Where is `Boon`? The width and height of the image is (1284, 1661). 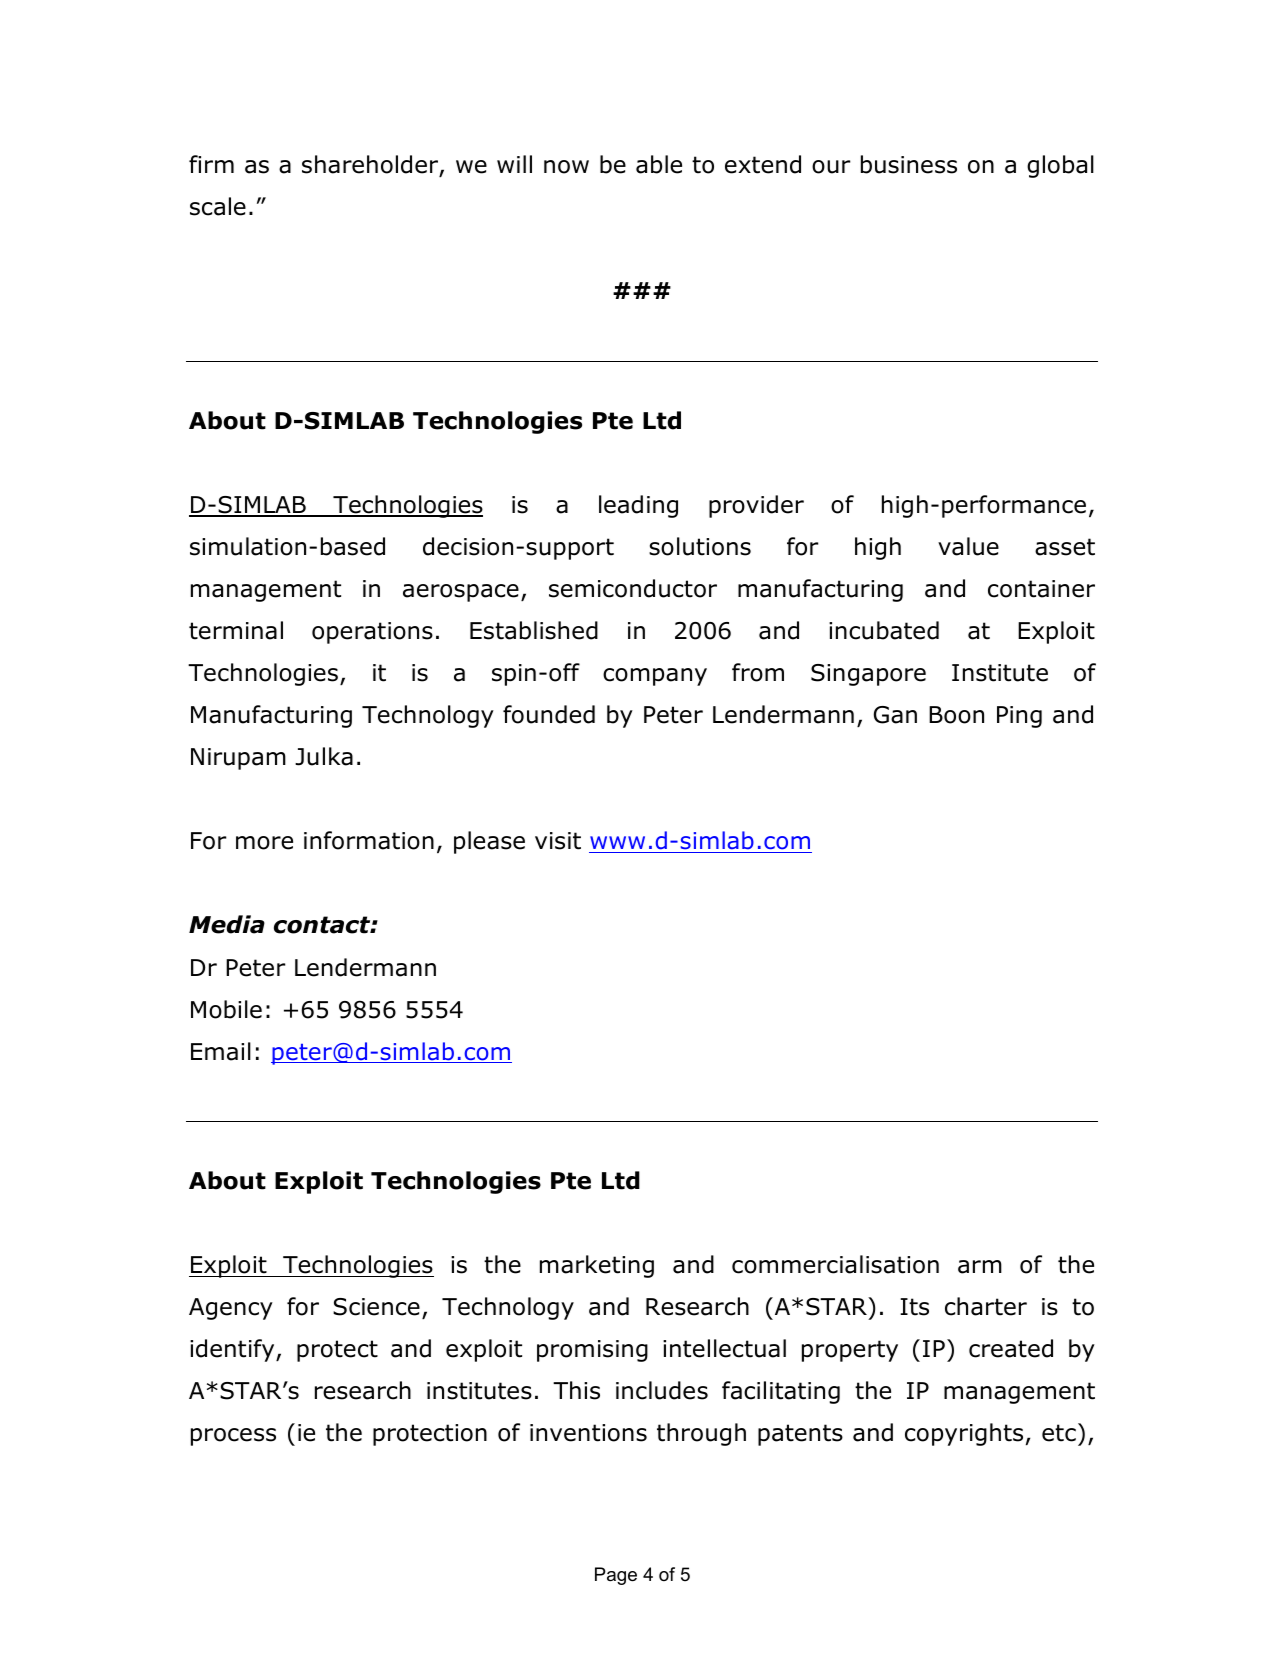 Boon is located at coordinates (956, 715).
